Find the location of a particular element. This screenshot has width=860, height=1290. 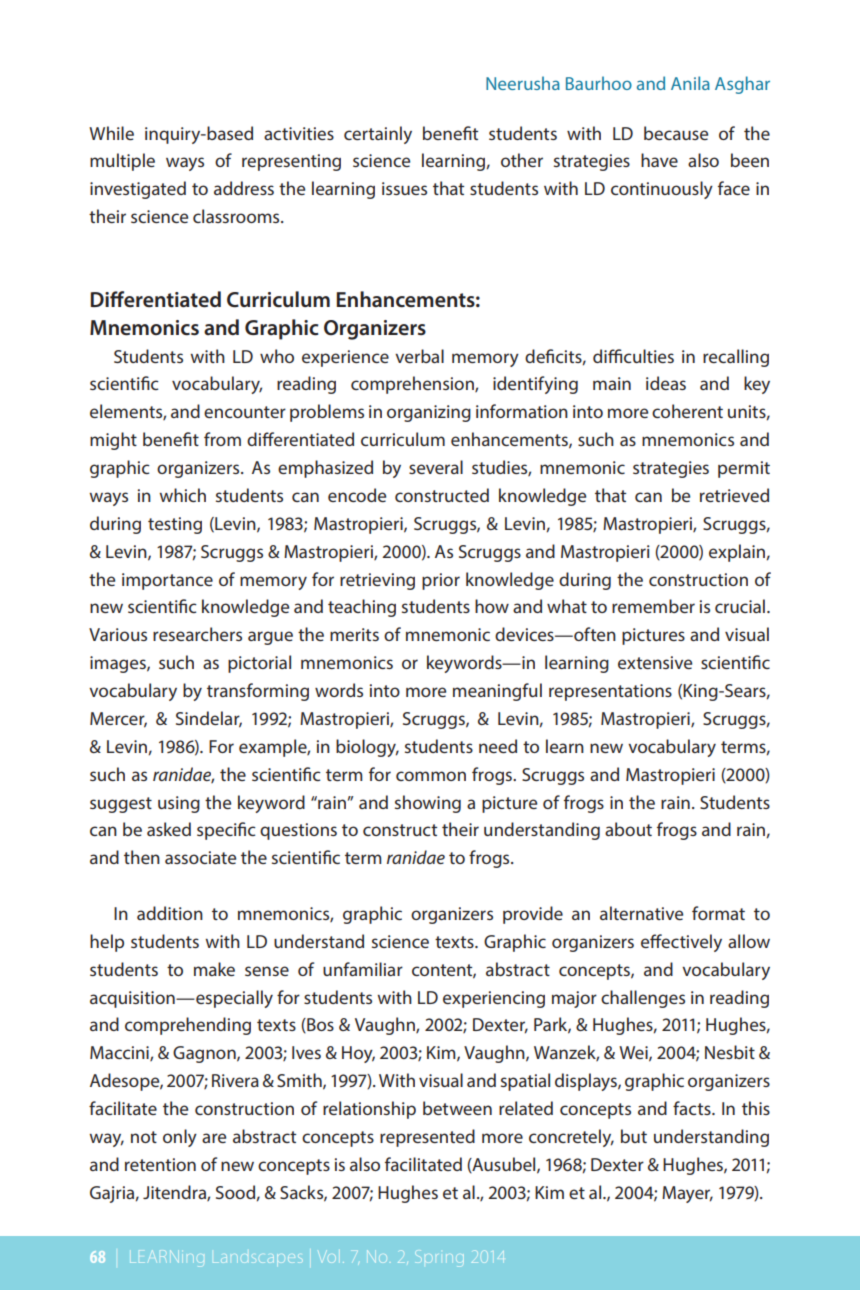

testing is located at coordinates (175, 525).
